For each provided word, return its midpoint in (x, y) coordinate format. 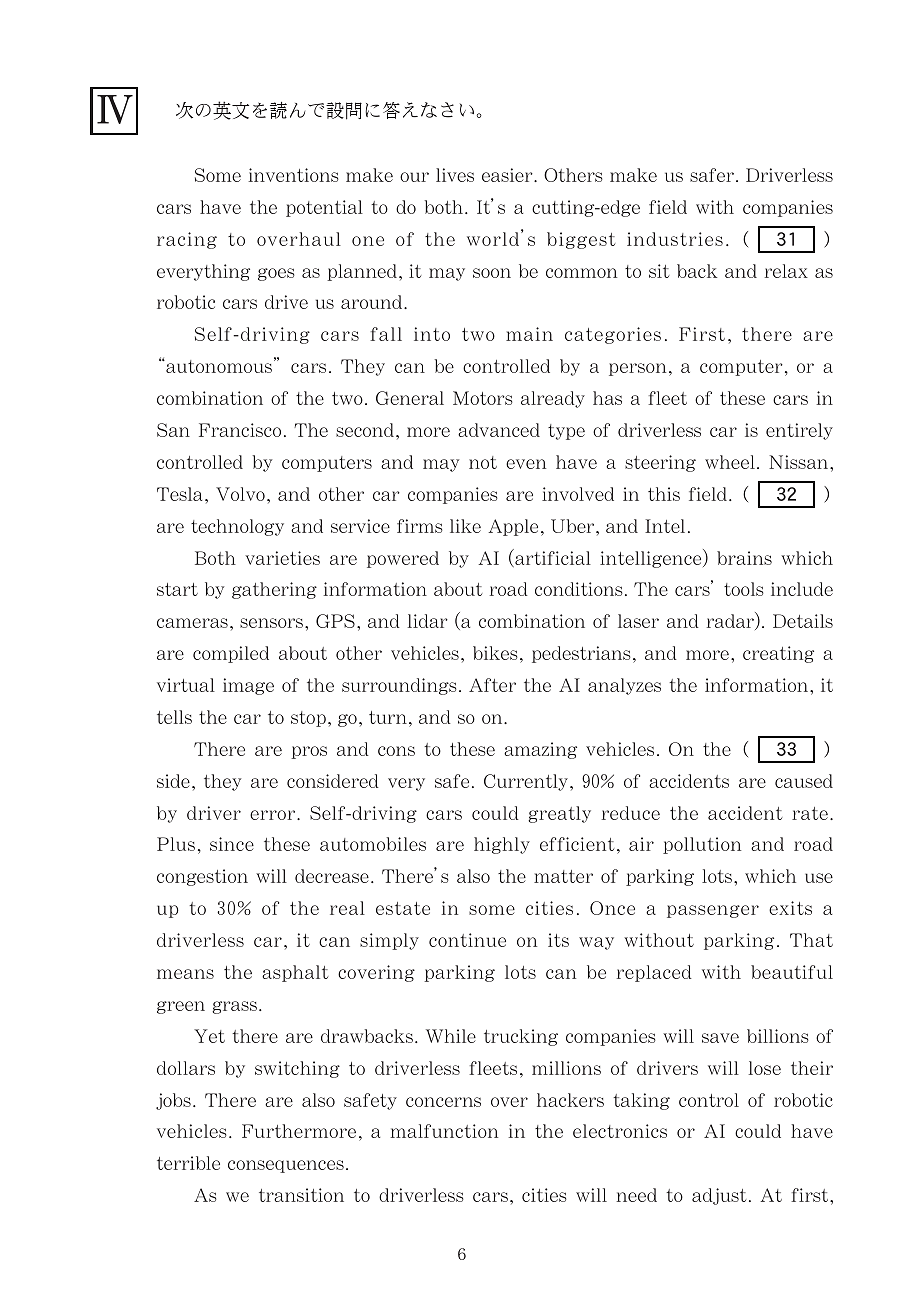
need (636, 1195)
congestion (202, 877)
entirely (799, 431)
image (248, 686)
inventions (293, 175)
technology (237, 527)
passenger (713, 911)
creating (778, 654)
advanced (499, 430)
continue (467, 940)
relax (786, 271)
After (492, 685)
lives (455, 175)
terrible (188, 1163)
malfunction (444, 1131)
